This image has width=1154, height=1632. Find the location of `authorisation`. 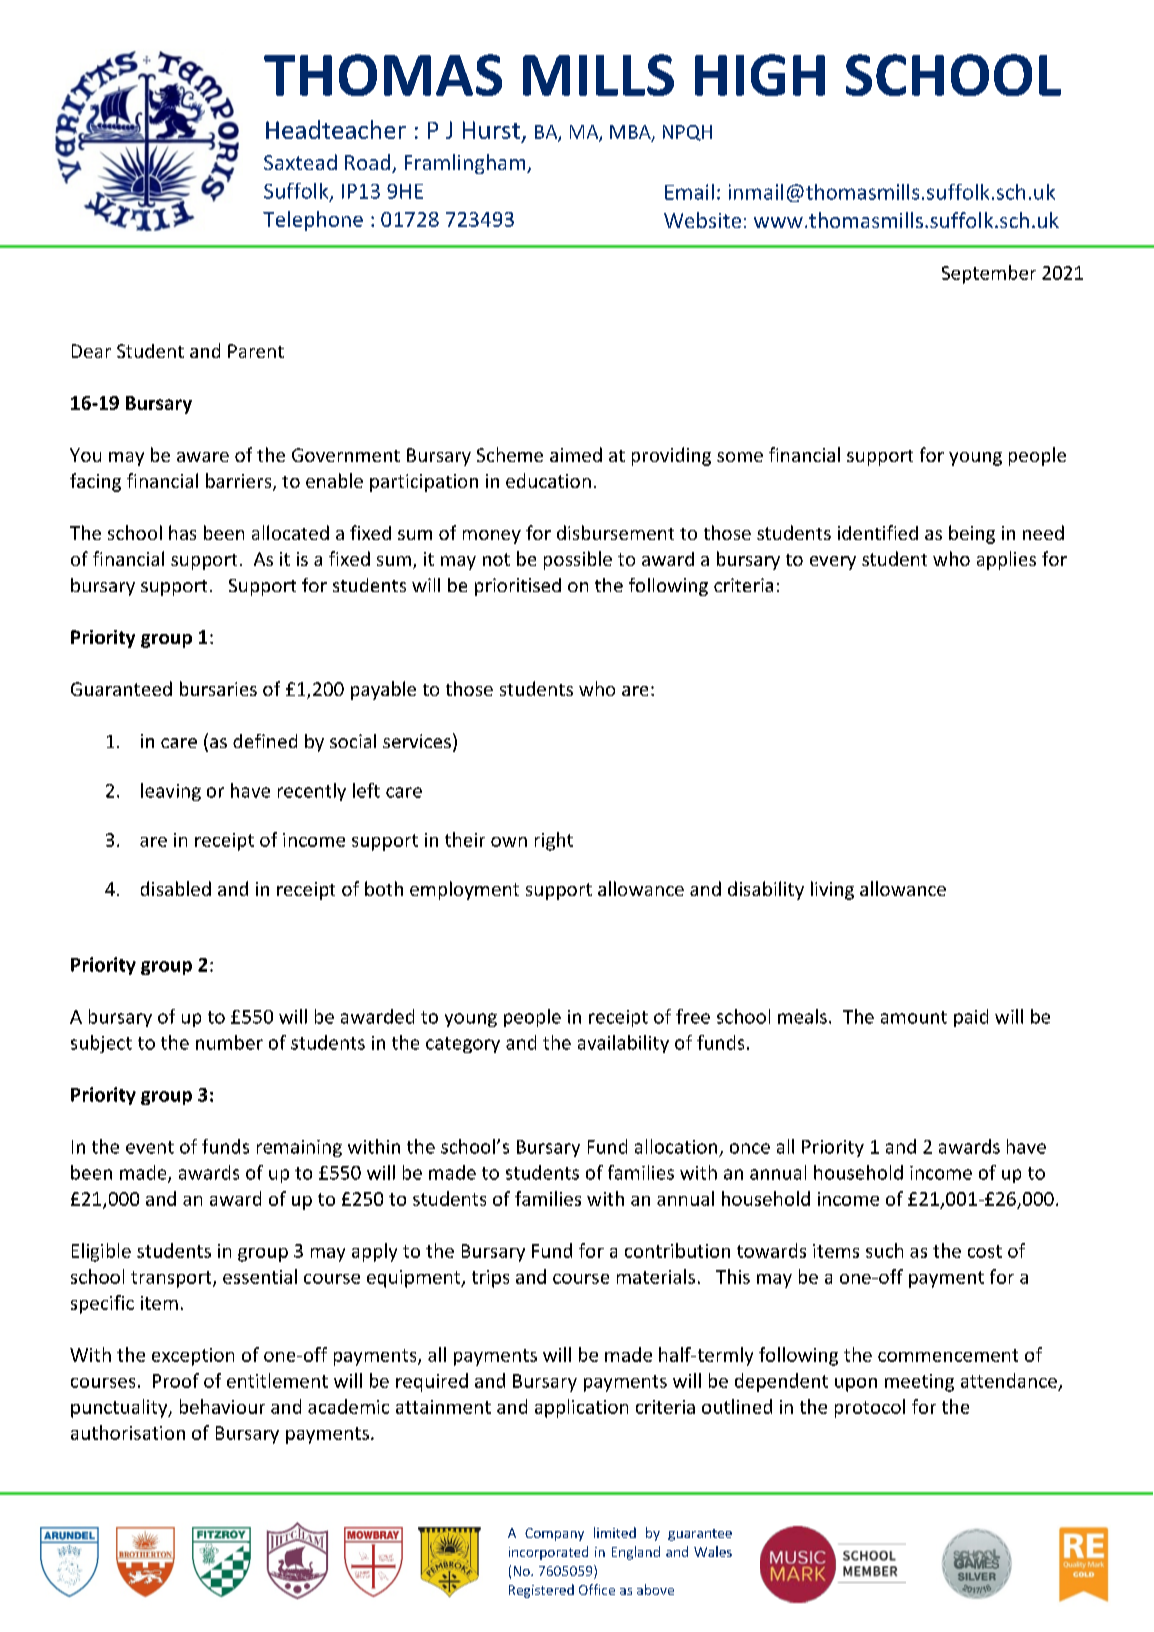

authorisation is located at coordinates (128, 1432).
